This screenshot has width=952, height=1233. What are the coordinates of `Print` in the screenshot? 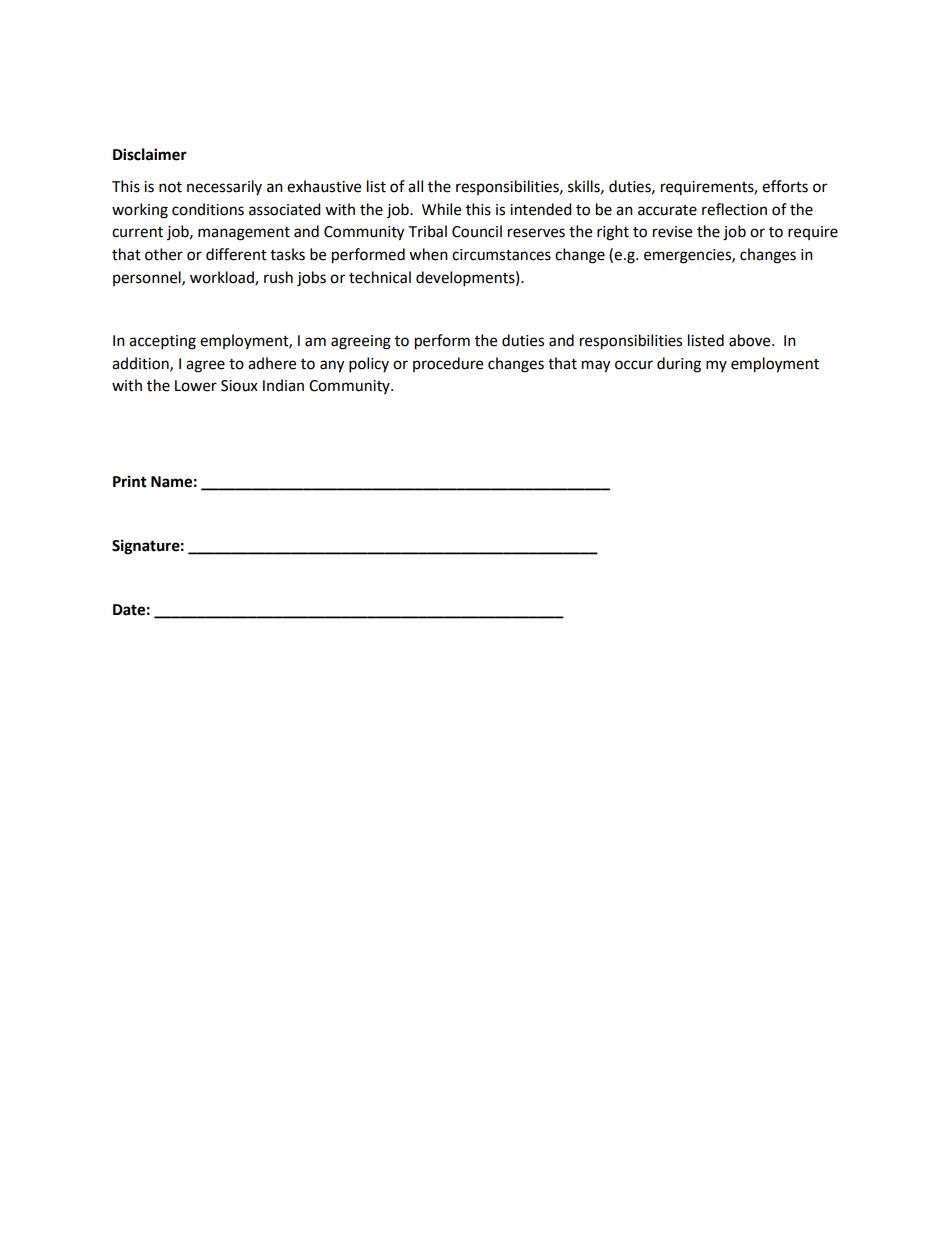 It's located at (130, 481).
